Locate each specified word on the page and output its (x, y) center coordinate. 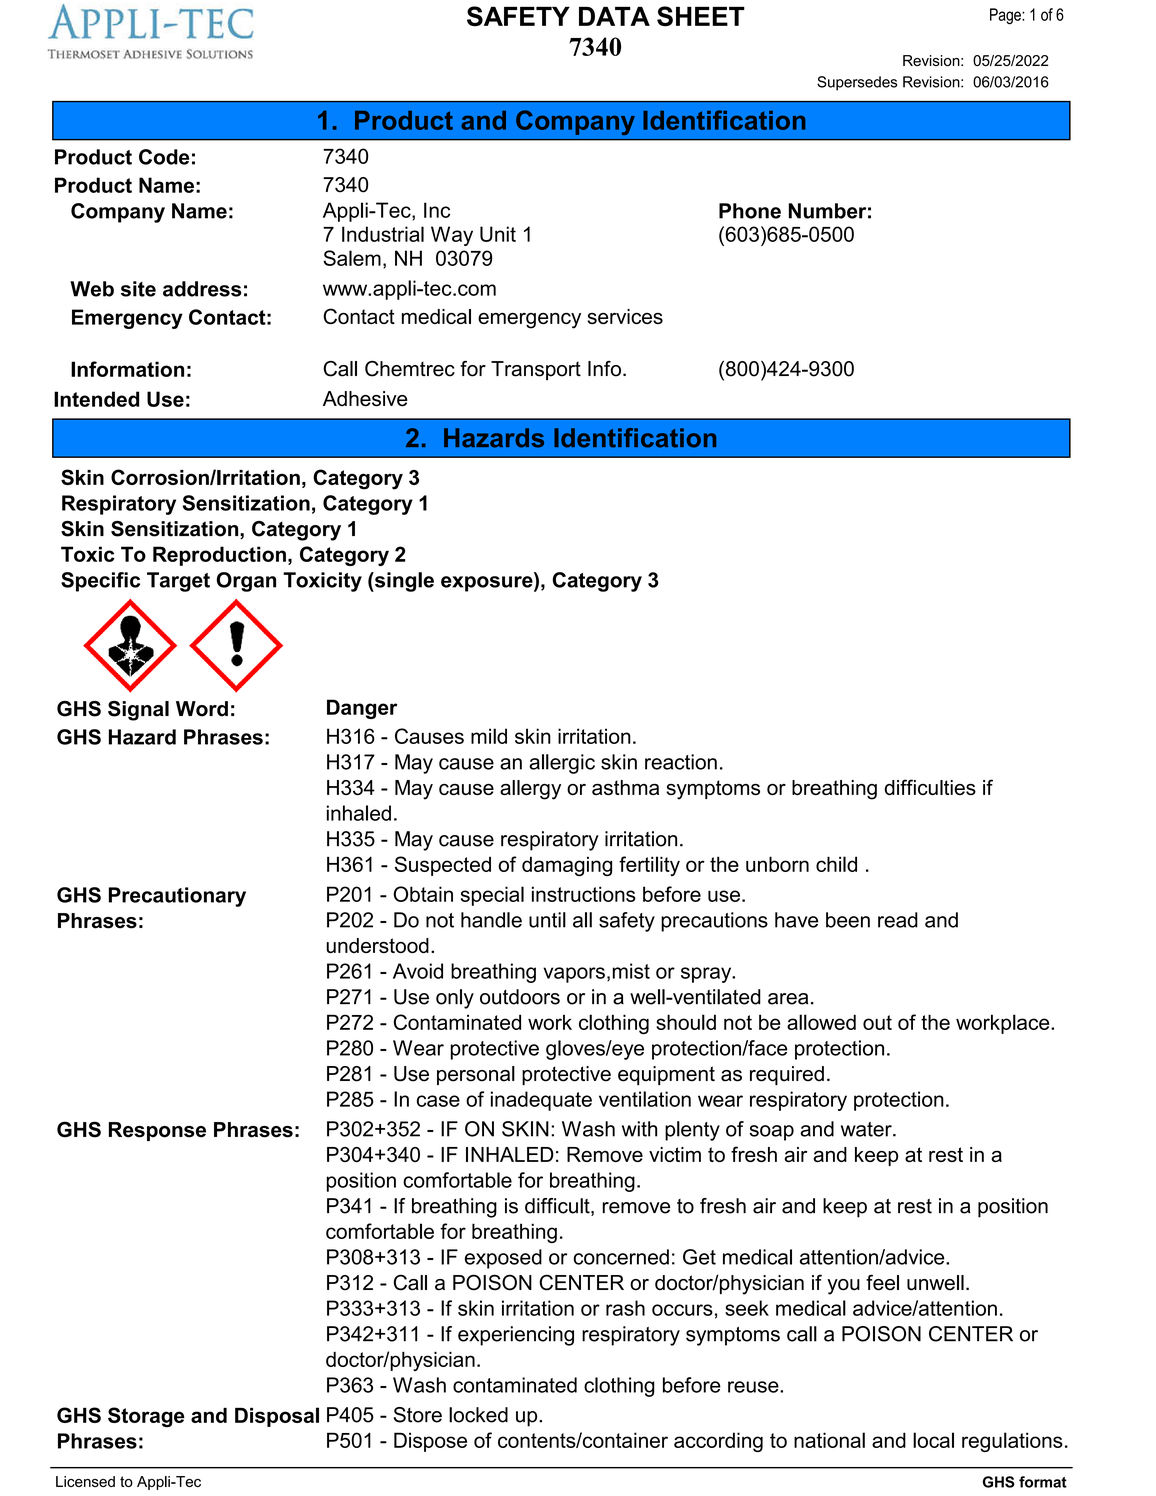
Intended (96, 399)
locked (478, 1415)
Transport (536, 371)
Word (202, 709)
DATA (614, 16)
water (867, 1129)
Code (164, 157)
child (836, 864)
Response (157, 1131)
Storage (146, 1417)
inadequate (541, 1101)
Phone (750, 211)
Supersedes (857, 83)
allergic (562, 764)
